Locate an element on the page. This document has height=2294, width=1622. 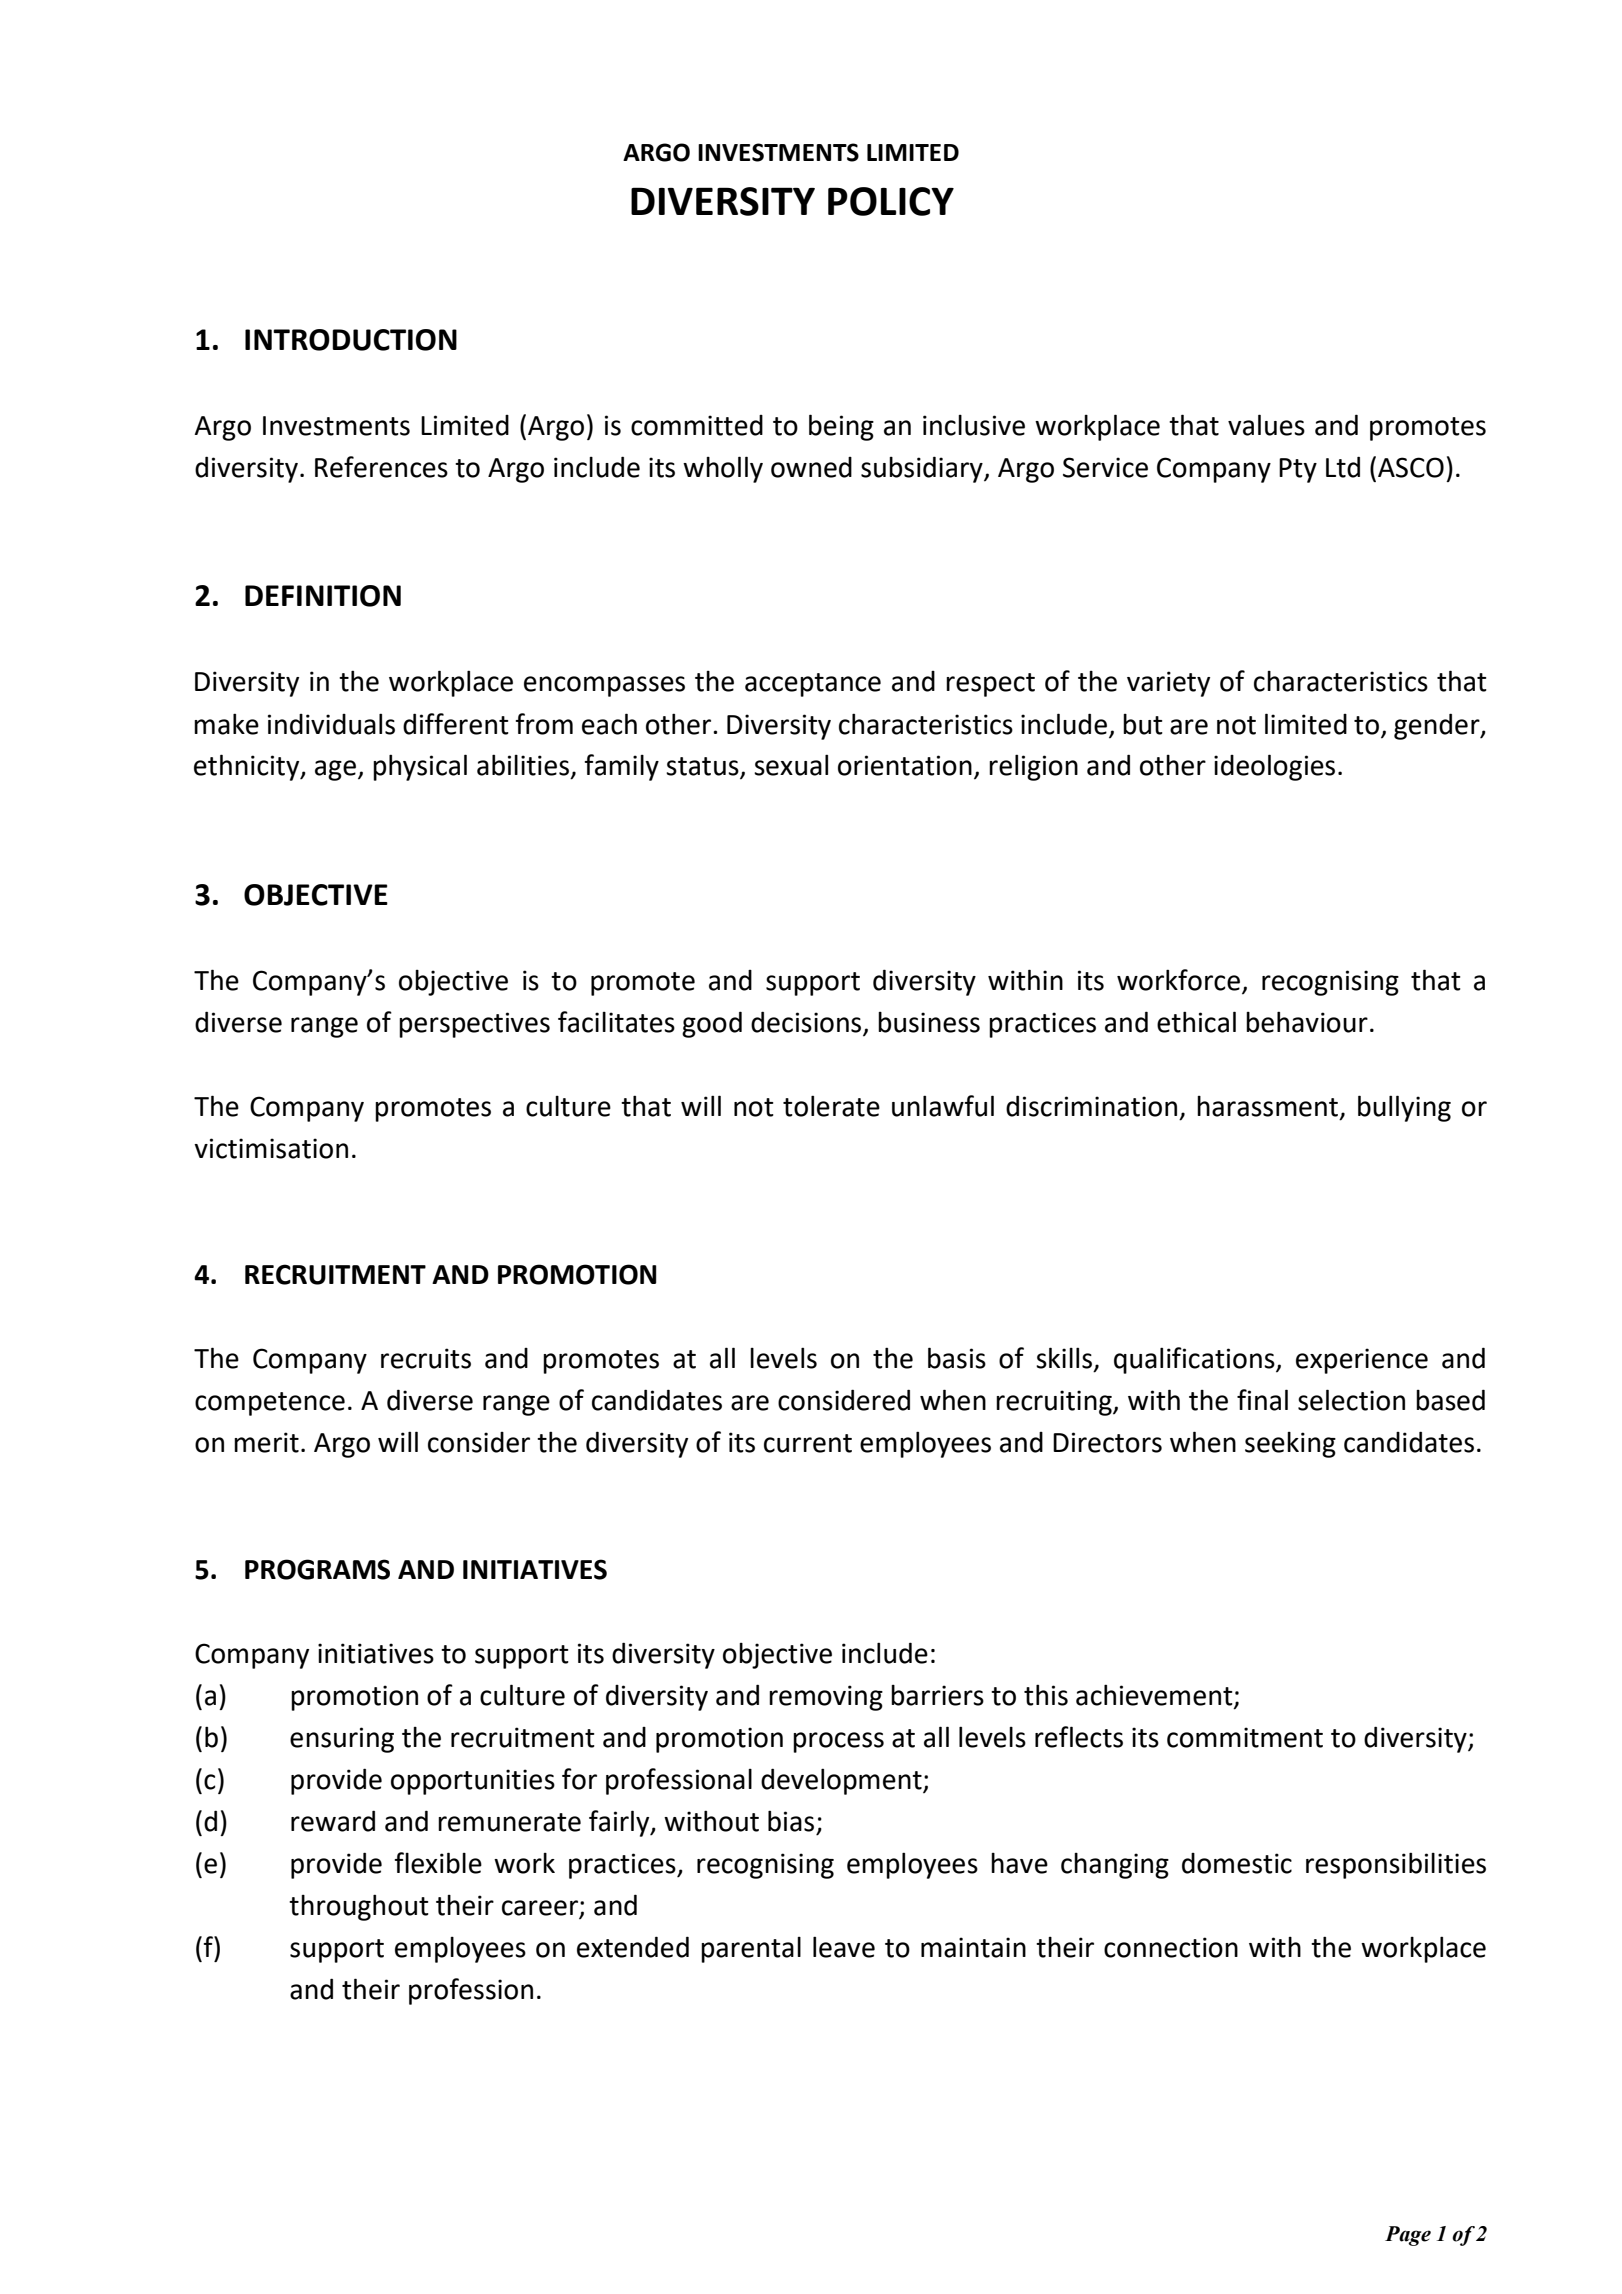
recruits is located at coordinates (426, 1358).
